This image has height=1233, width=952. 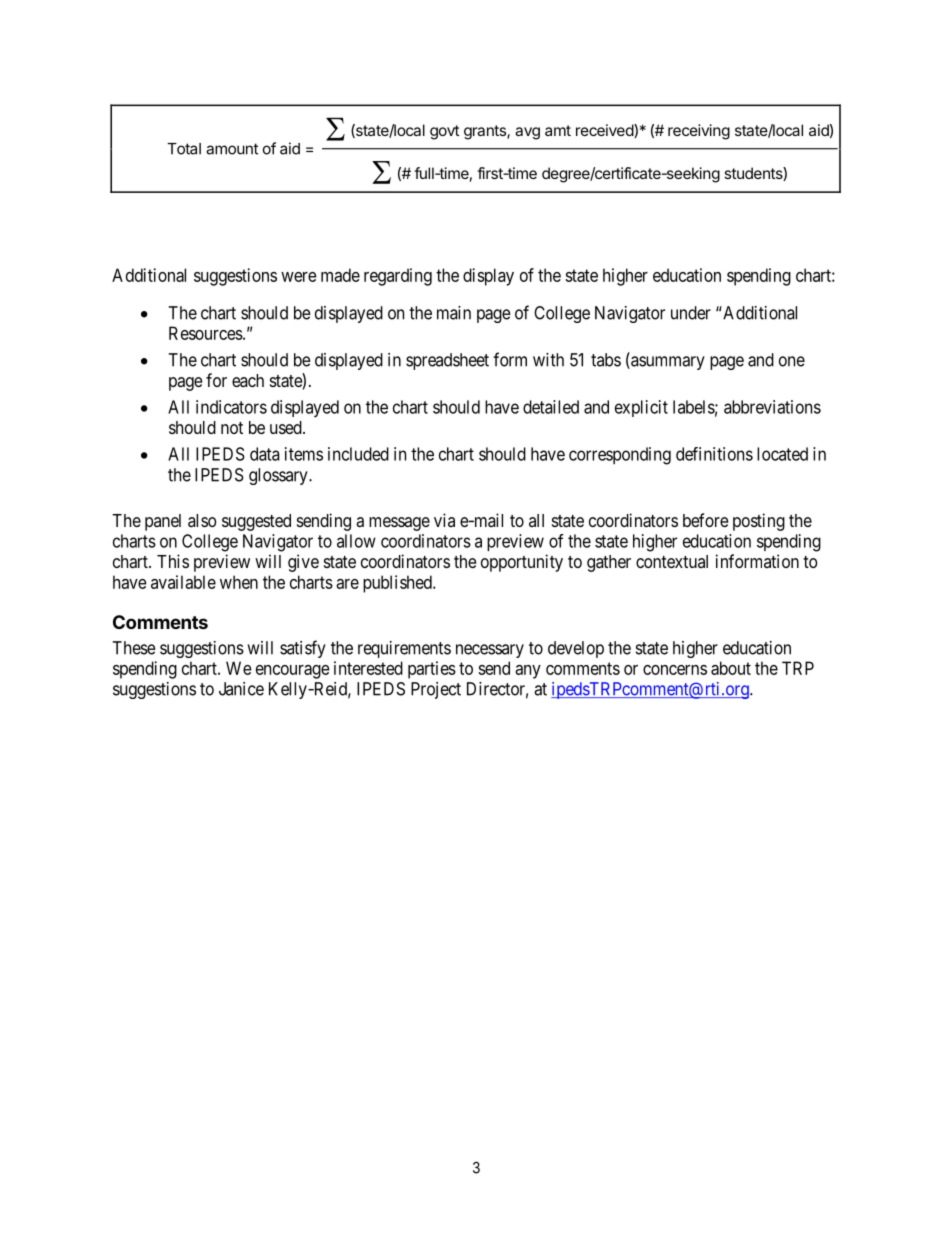 What do you see at coordinates (399, 524) in the image?
I see `message` at bounding box center [399, 524].
